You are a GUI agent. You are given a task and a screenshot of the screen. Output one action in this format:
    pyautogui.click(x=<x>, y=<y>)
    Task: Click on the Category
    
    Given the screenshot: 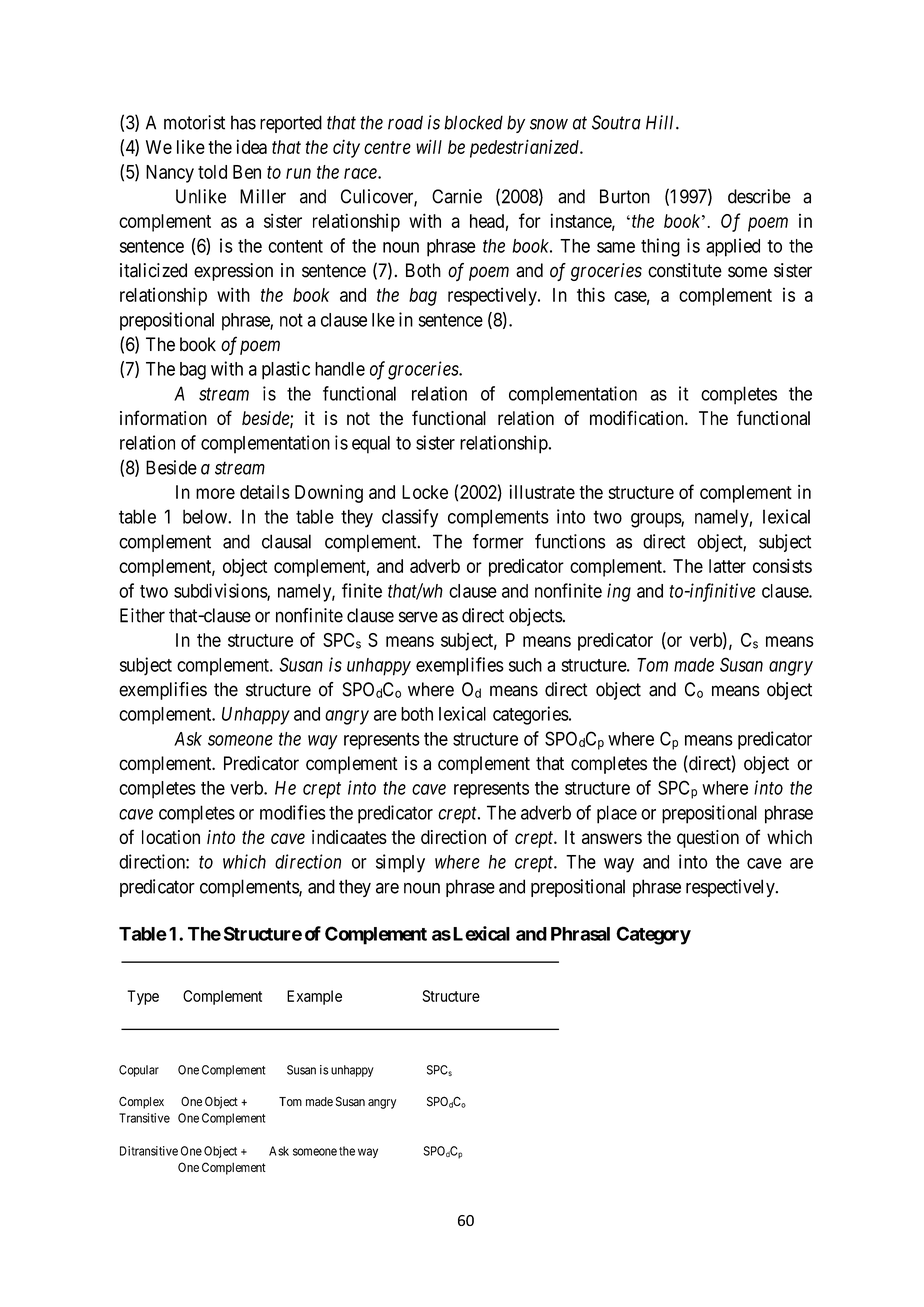 What is the action you would take?
    pyautogui.click(x=653, y=935)
